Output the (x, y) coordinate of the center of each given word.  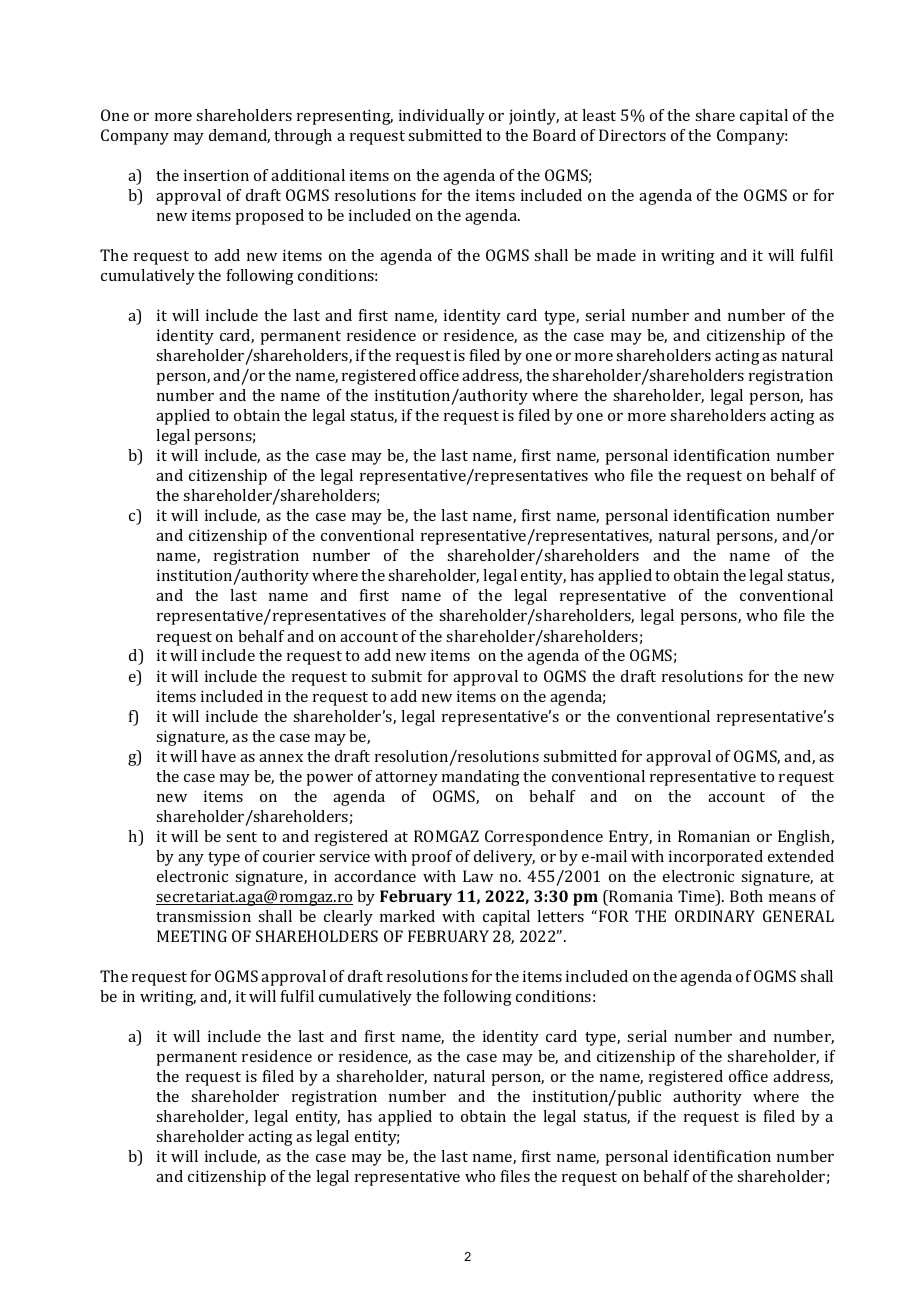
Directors (632, 135)
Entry (630, 838)
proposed (269, 217)
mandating (481, 778)
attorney (406, 779)
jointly (534, 117)
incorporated (716, 858)
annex (281, 758)
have (218, 756)
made (616, 255)
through (303, 137)
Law (478, 876)
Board (554, 135)
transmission (203, 916)
